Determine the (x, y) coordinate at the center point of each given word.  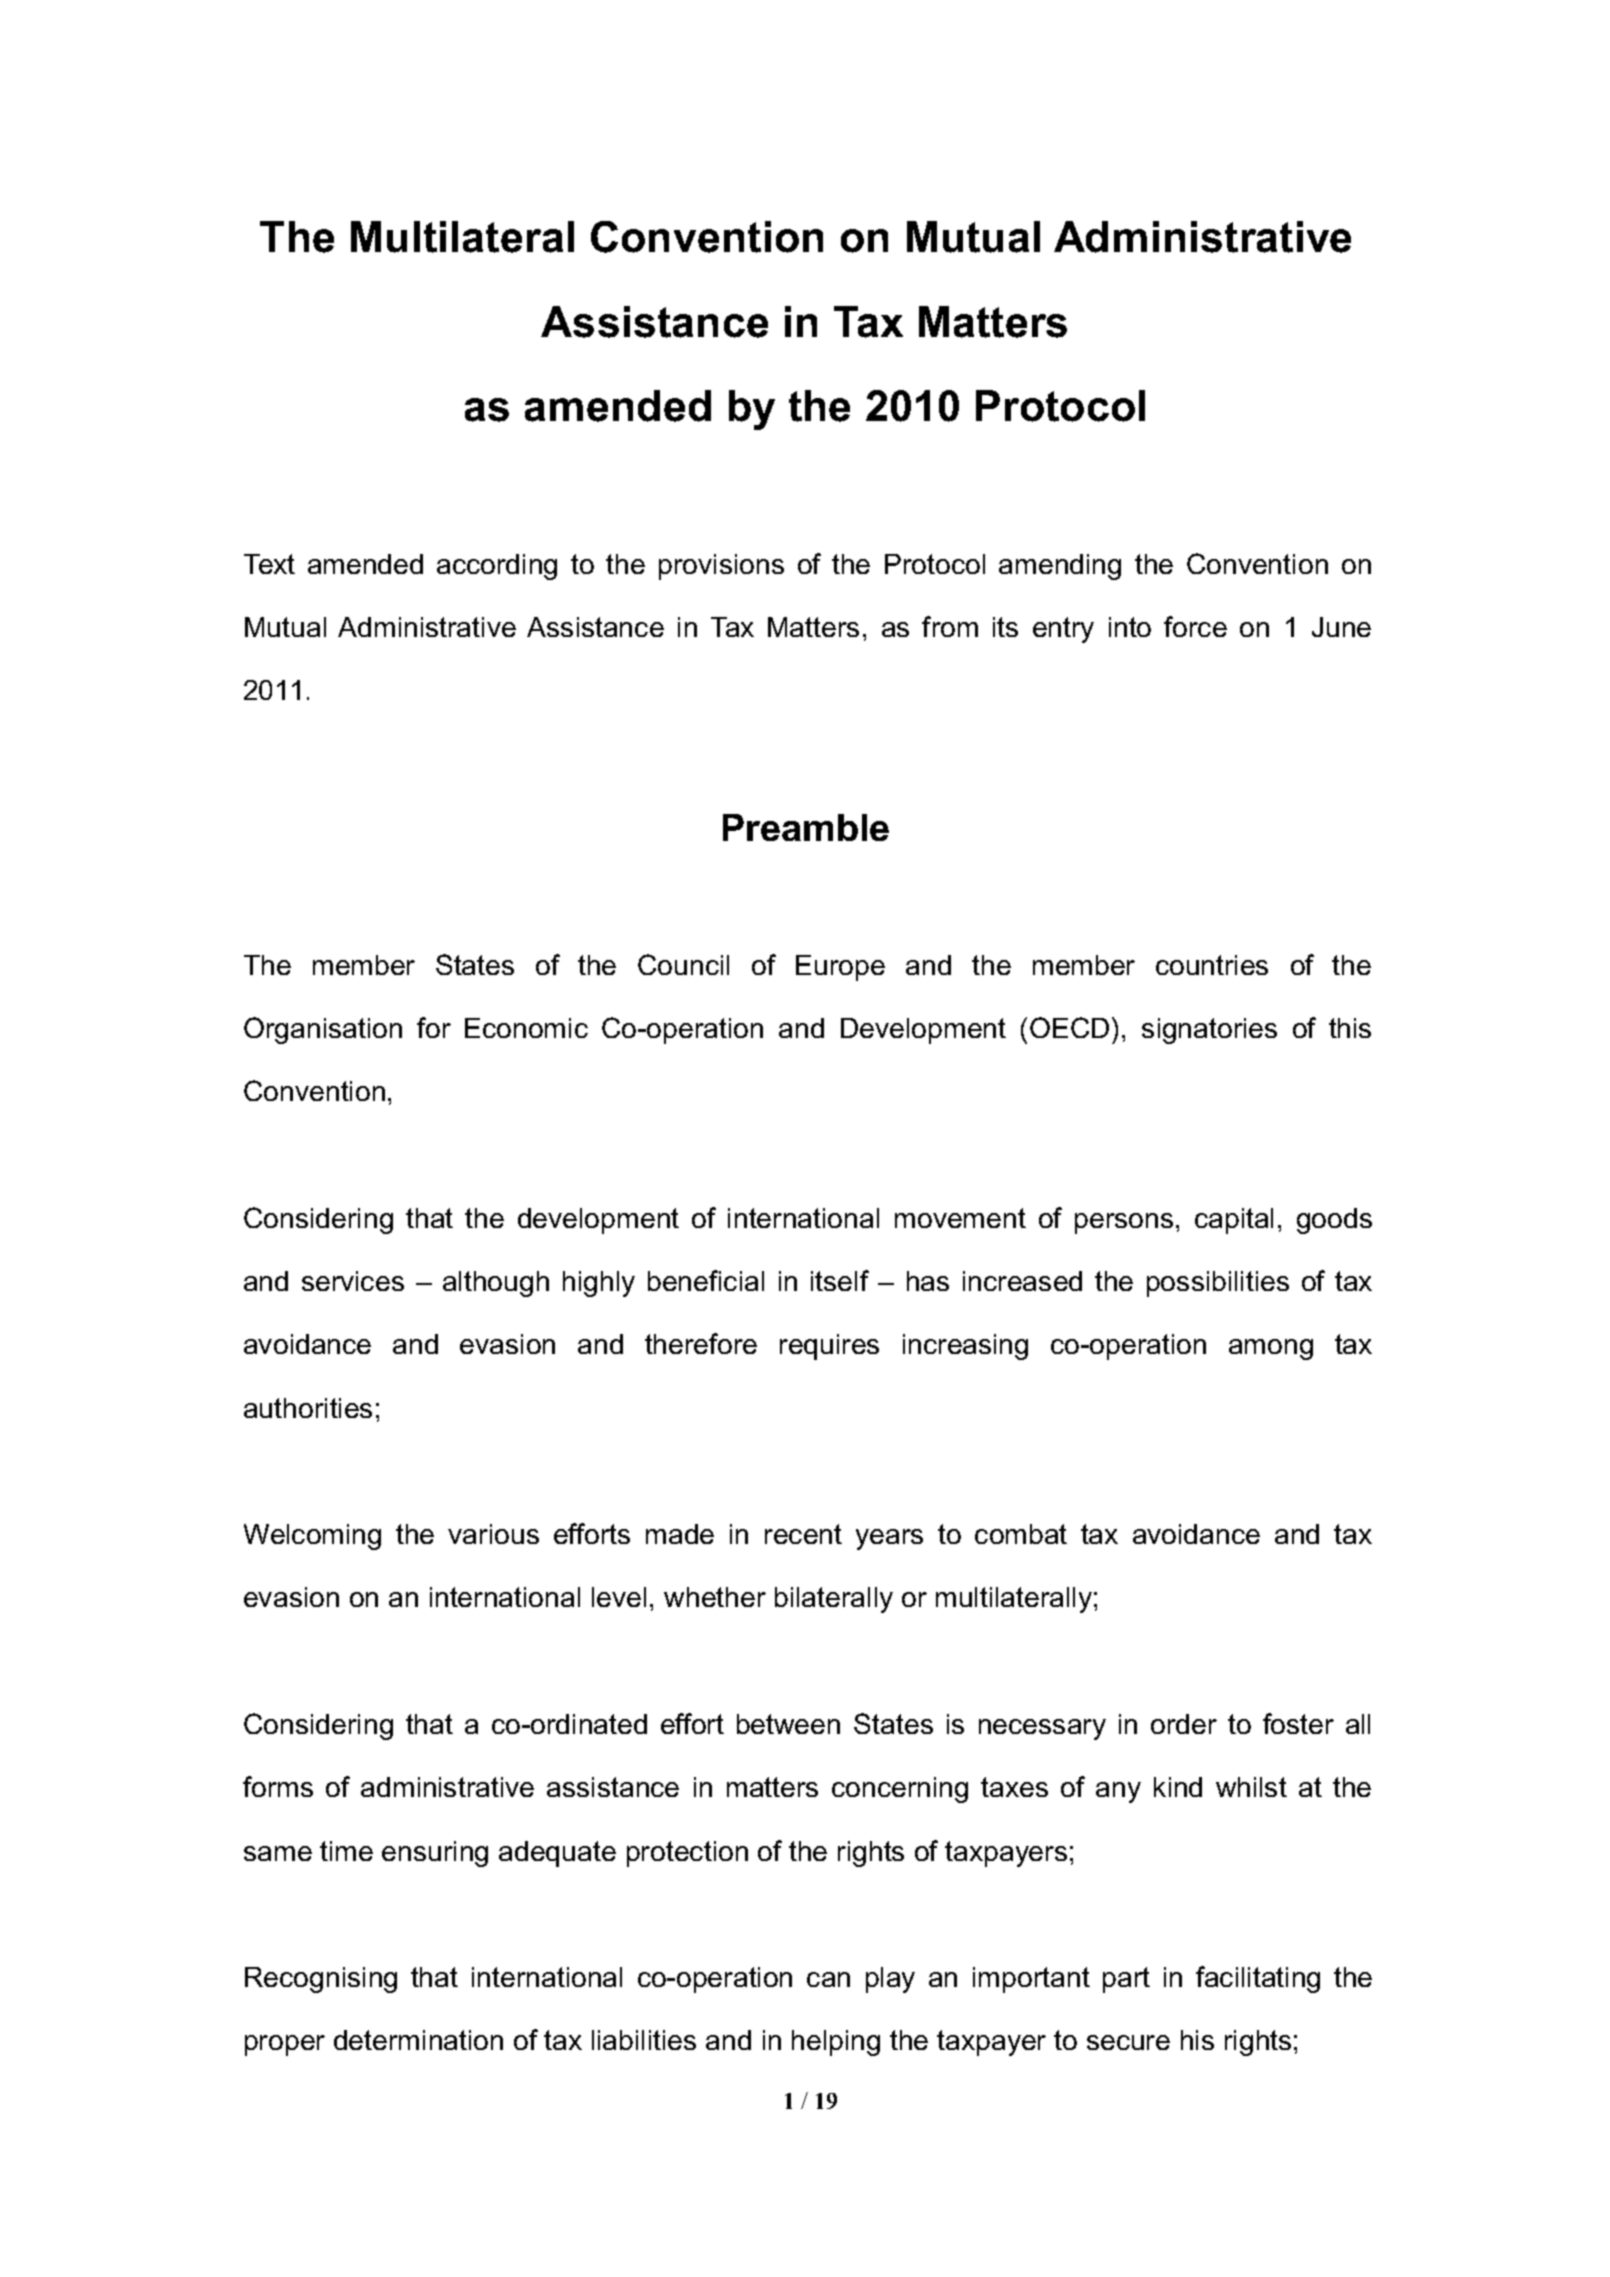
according (497, 567)
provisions (721, 567)
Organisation (323, 1030)
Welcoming (312, 1537)
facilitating (1258, 1979)
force (1195, 626)
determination (418, 2040)
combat (1021, 1534)
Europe (840, 968)
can (828, 1979)
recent (803, 1534)
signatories (1209, 1031)
